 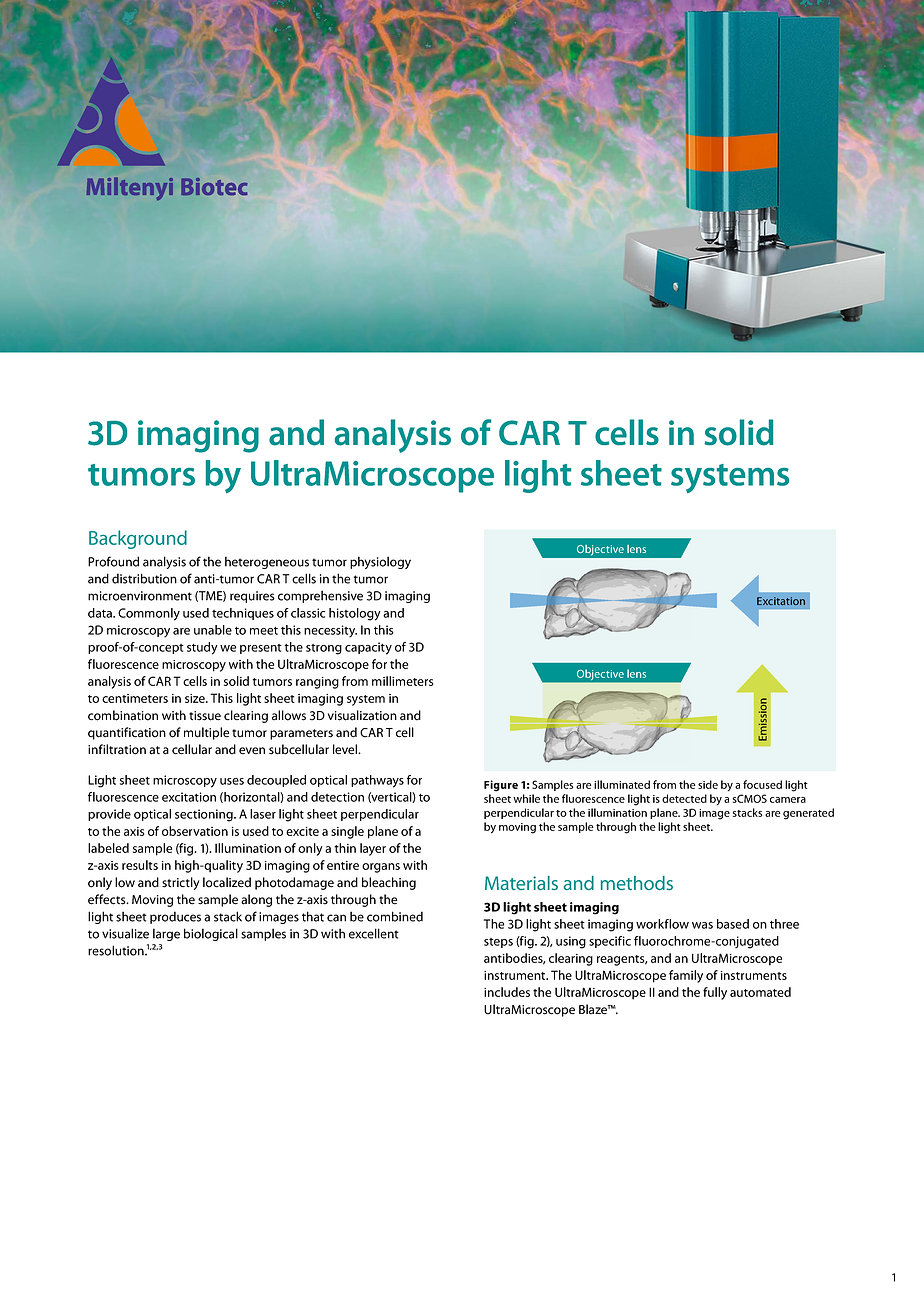 I want to click on includes, so click(x=507, y=992).
